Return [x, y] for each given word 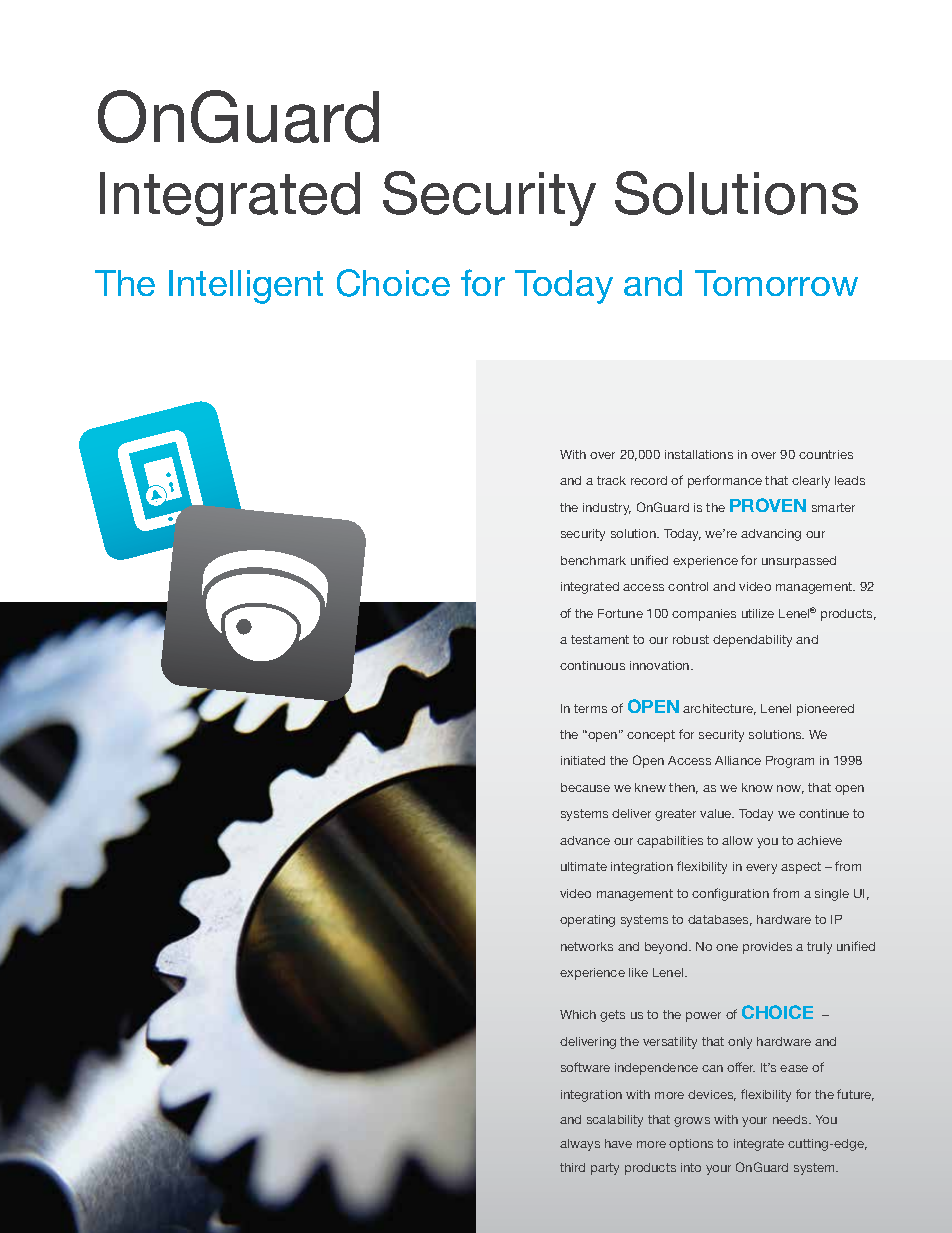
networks [587, 946]
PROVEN [768, 505]
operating [587, 921]
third [572, 1167]
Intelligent [246, 287]
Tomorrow [776, 283]
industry [607, 509]
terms [590, 708]
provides [767, 948]
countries [826, 454]
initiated [583, 760]
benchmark [593, 560]
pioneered [825, 710]
